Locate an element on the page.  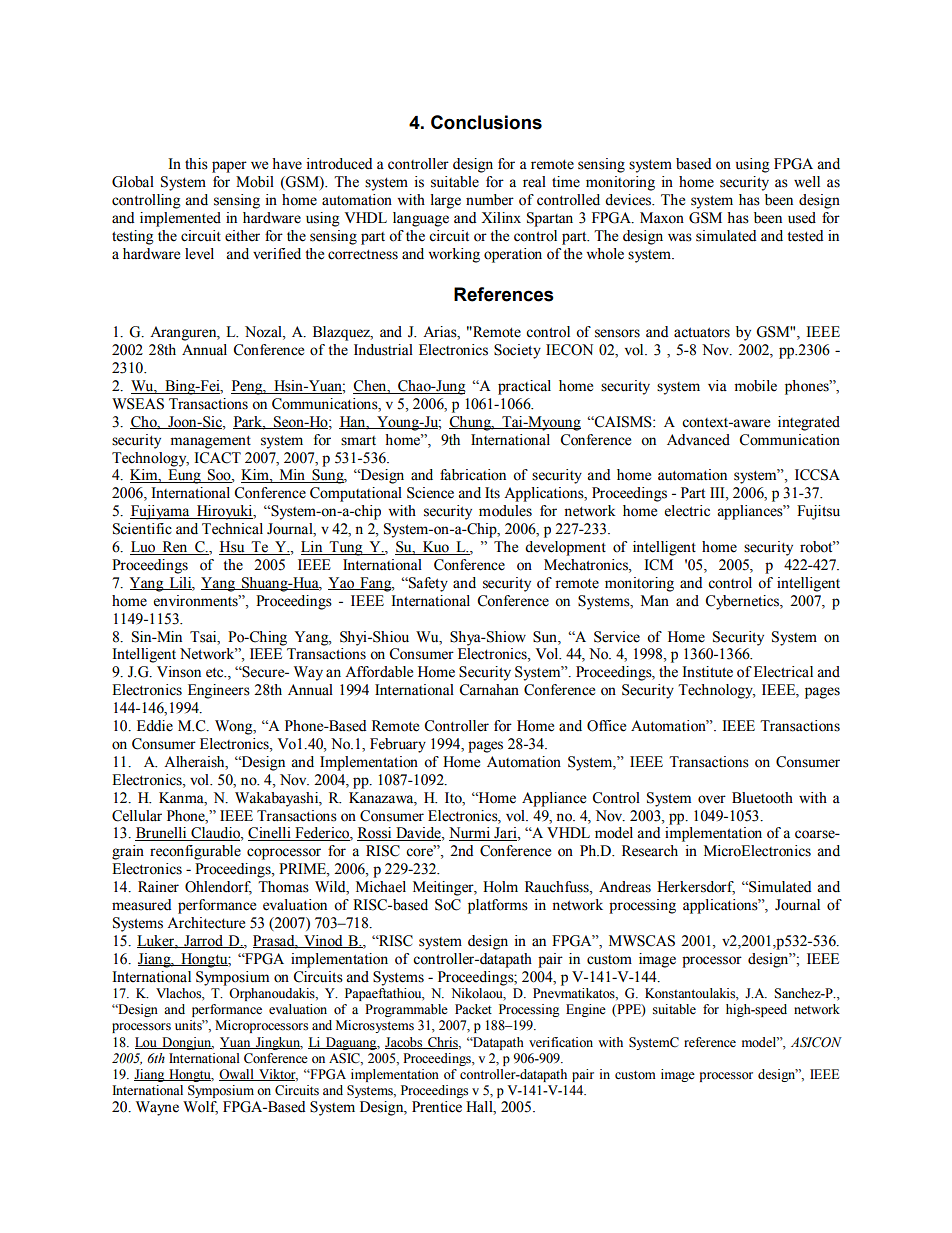
well is located at coordinates (807, 182).
